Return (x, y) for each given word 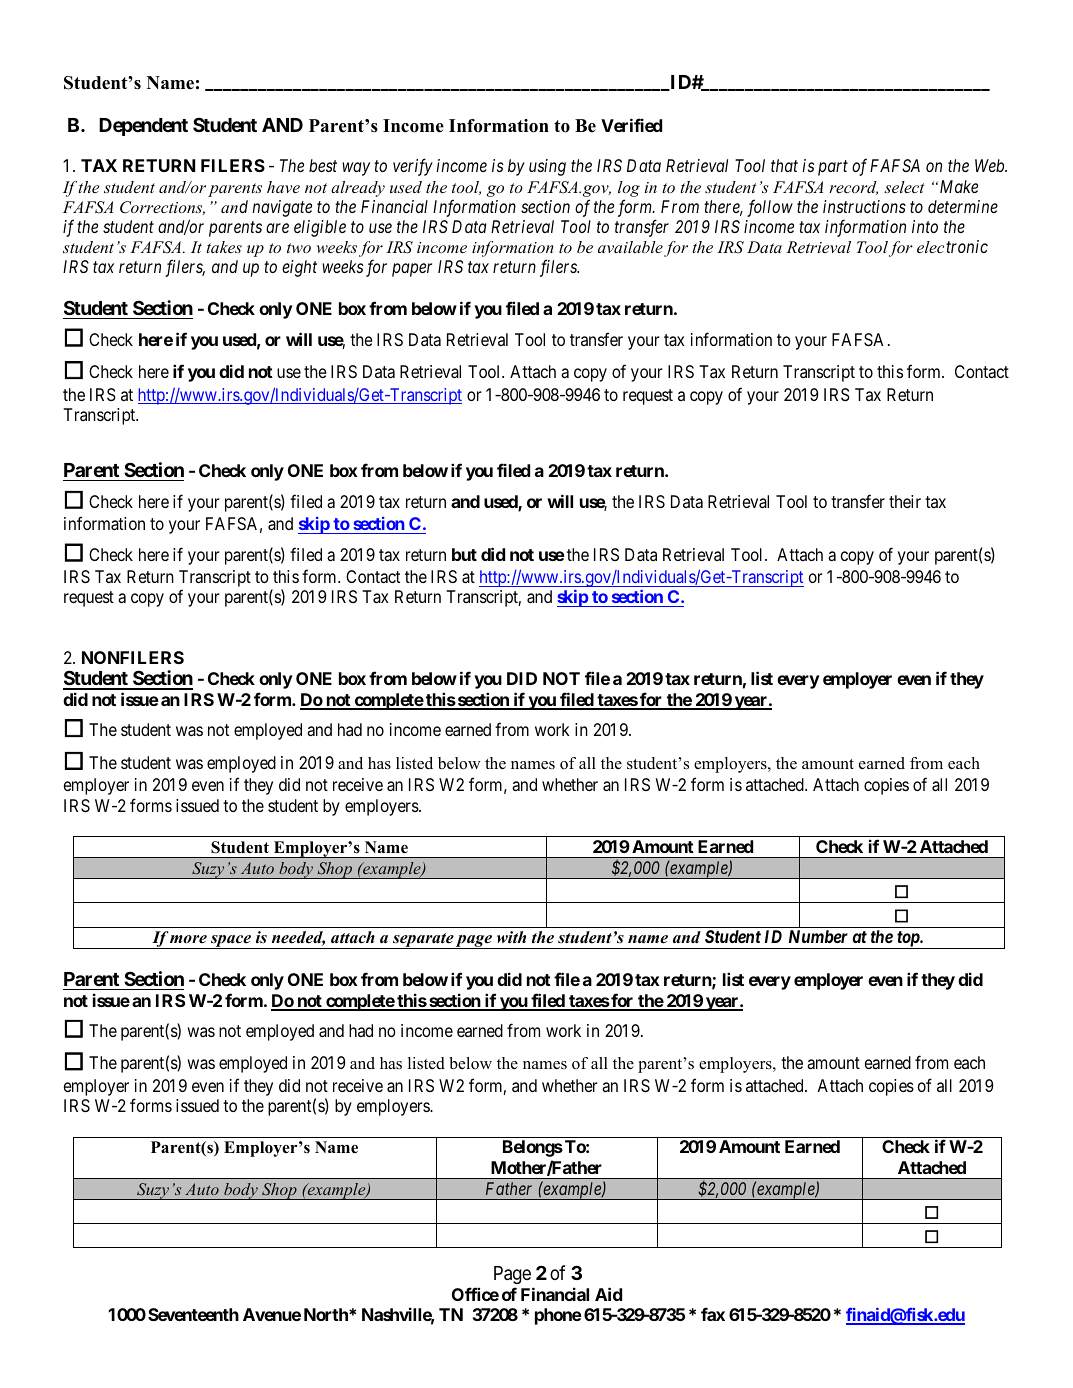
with (511, 937)
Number (818, 936)
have (283, 187)
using (547, 167)
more (188, 939)
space (231, 942)
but (464, 554)
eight (299, 268)
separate (423, 941)
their (905, 501)
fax (713, 1314)
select (904, 187)
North (327, 1314)
